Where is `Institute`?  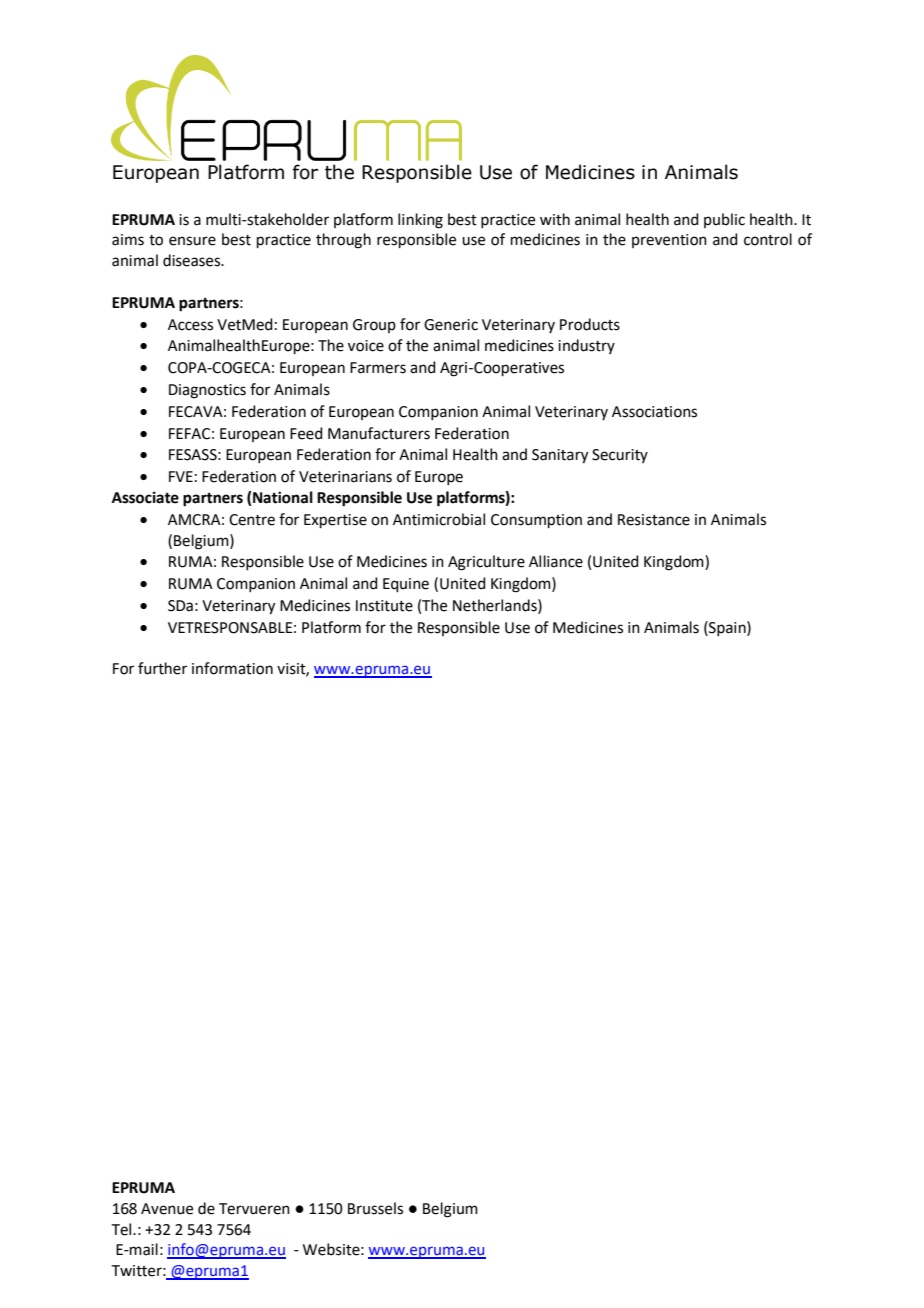
Institute is located at coordinates (384, 606).
